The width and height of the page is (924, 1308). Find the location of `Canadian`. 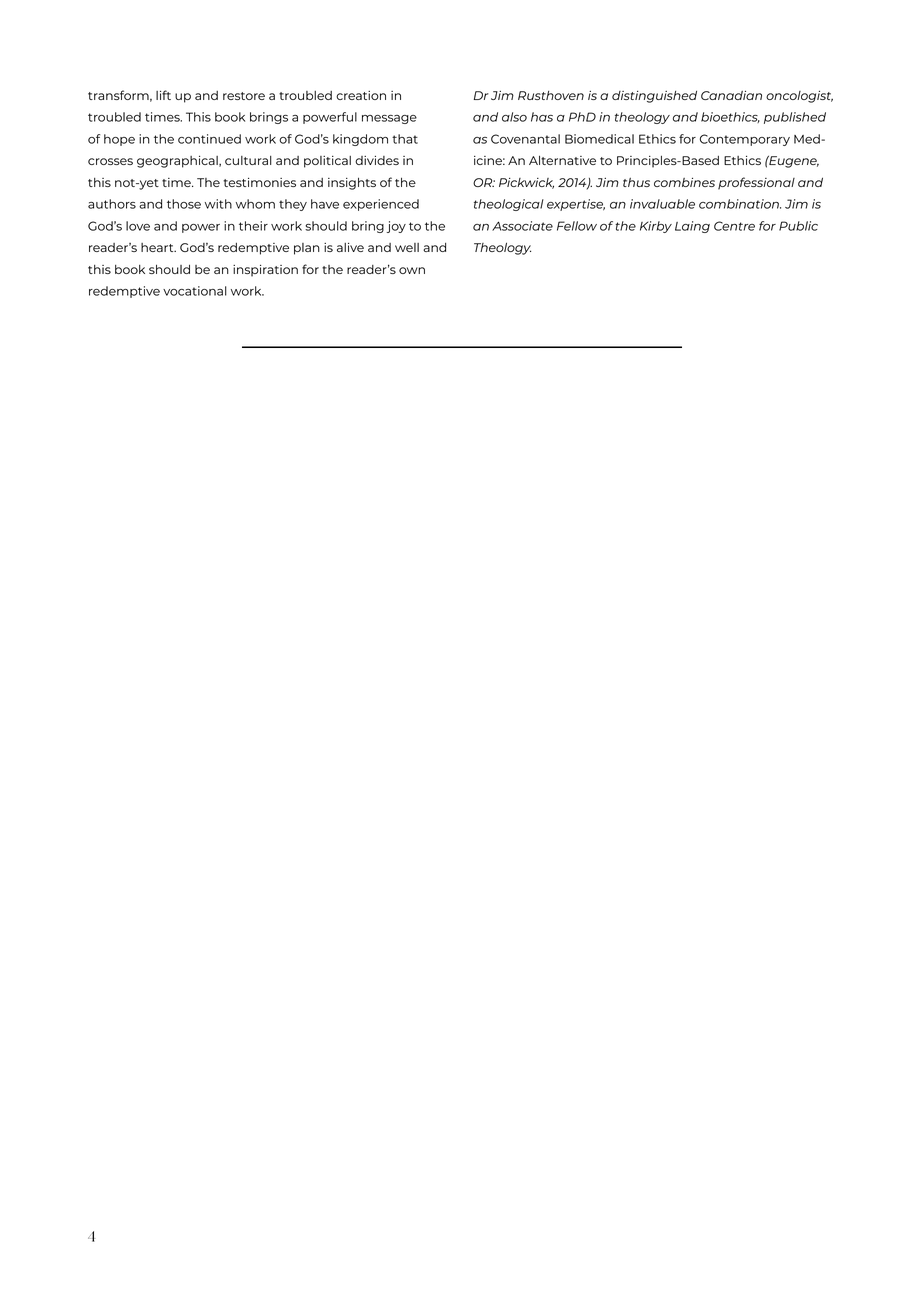

Canadian is located at coordinates (731, 95).
